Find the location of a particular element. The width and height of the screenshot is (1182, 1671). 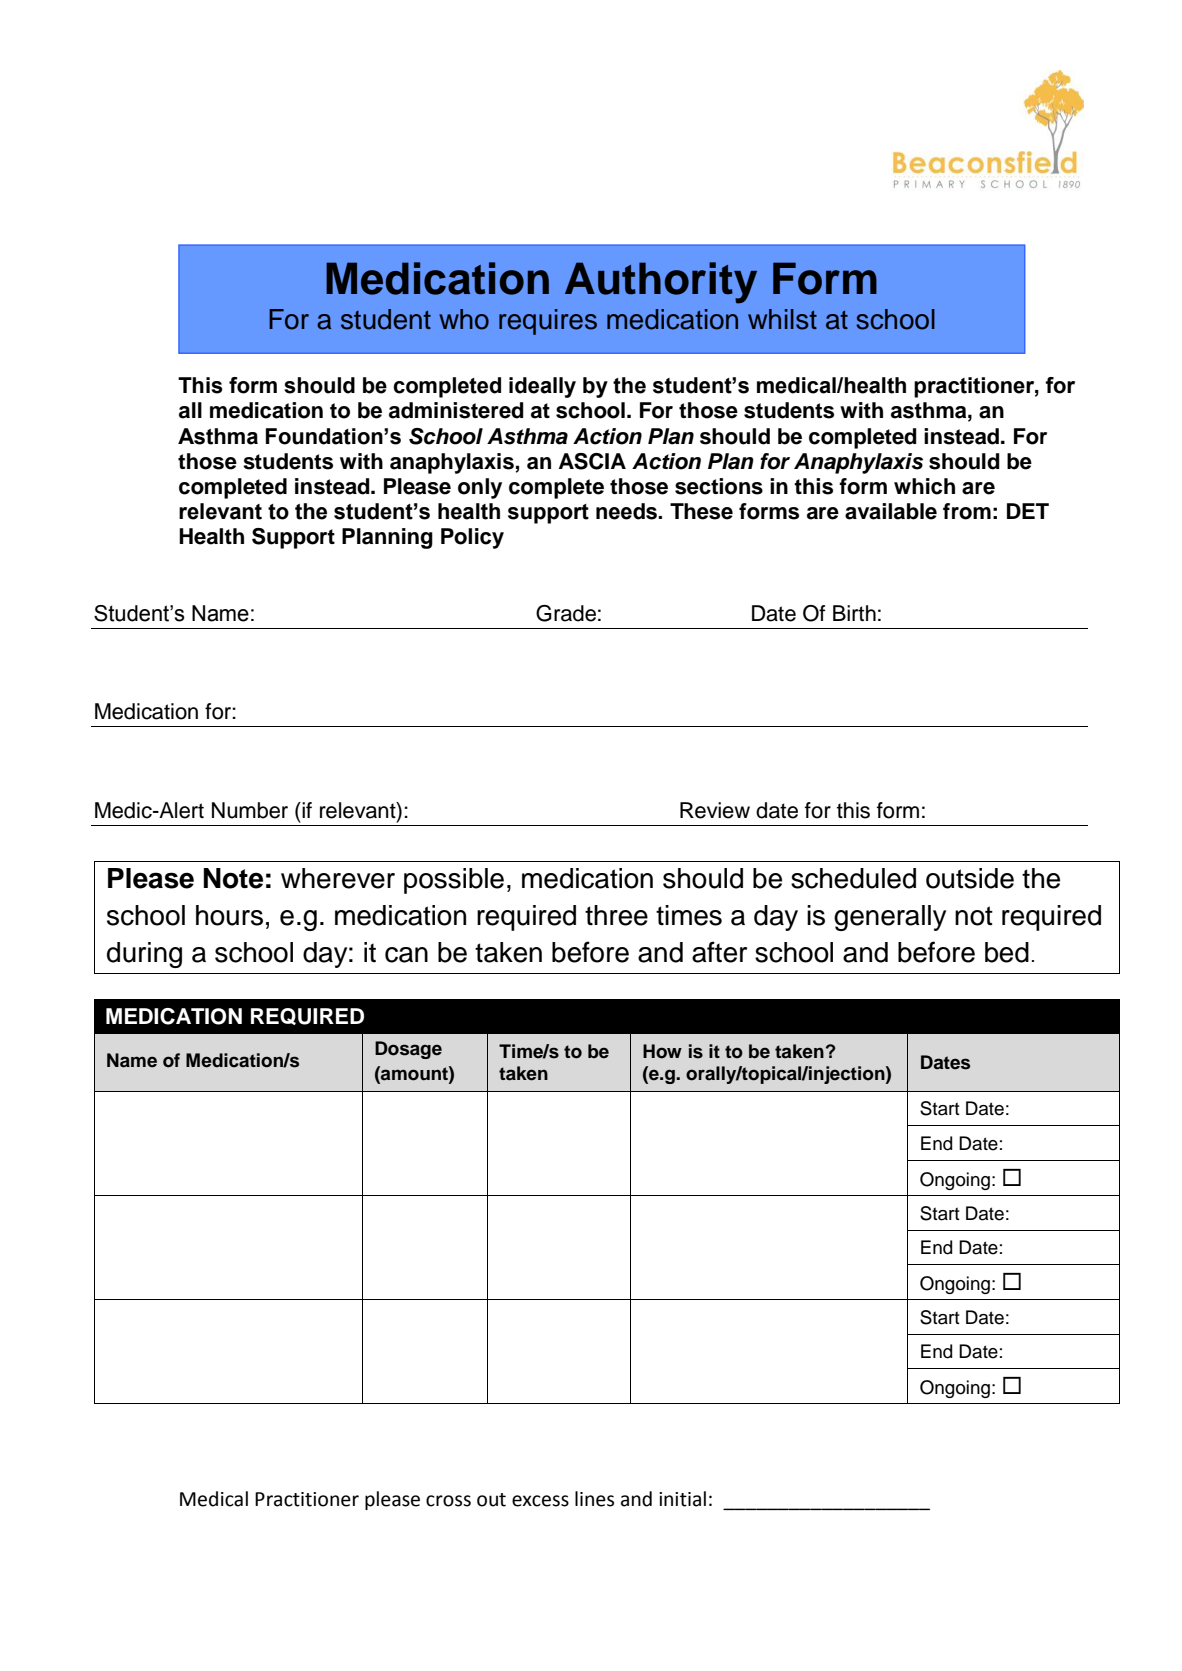

Number is located at coordinates (250, 810).
